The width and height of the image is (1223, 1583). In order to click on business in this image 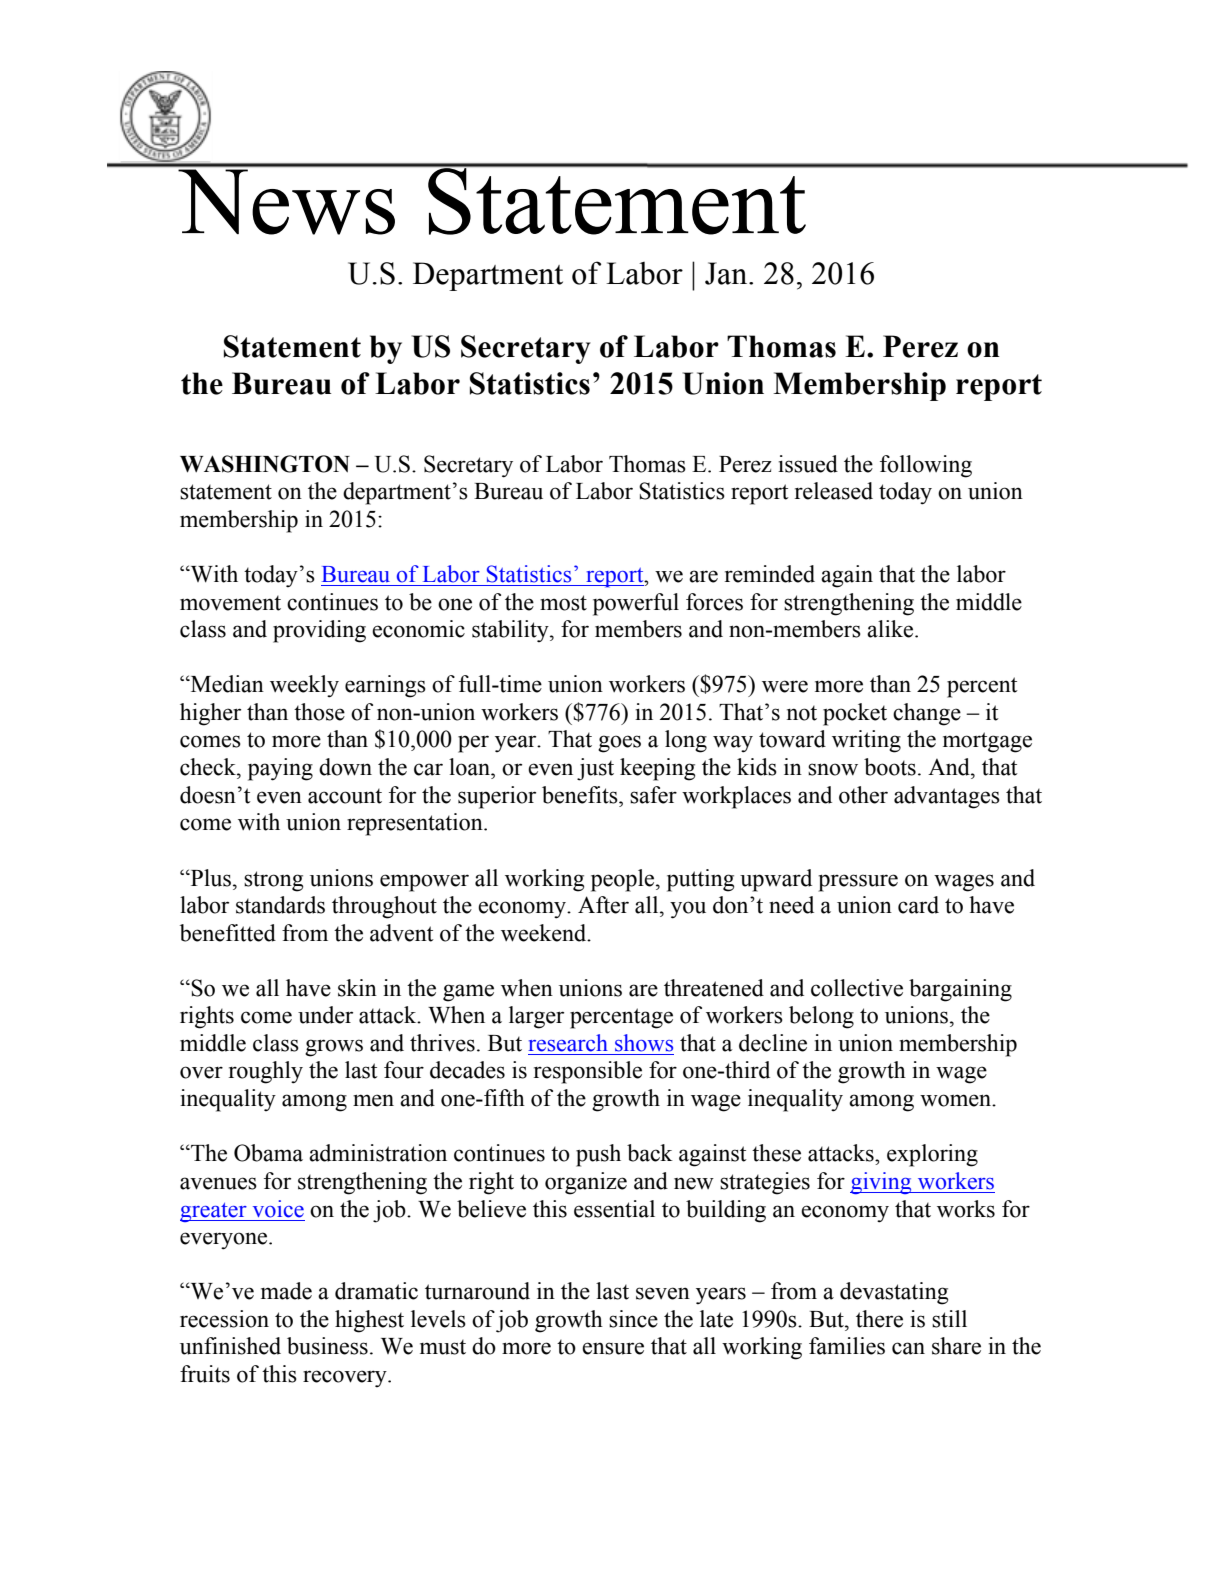, I will do `click(327, 1346)`.
